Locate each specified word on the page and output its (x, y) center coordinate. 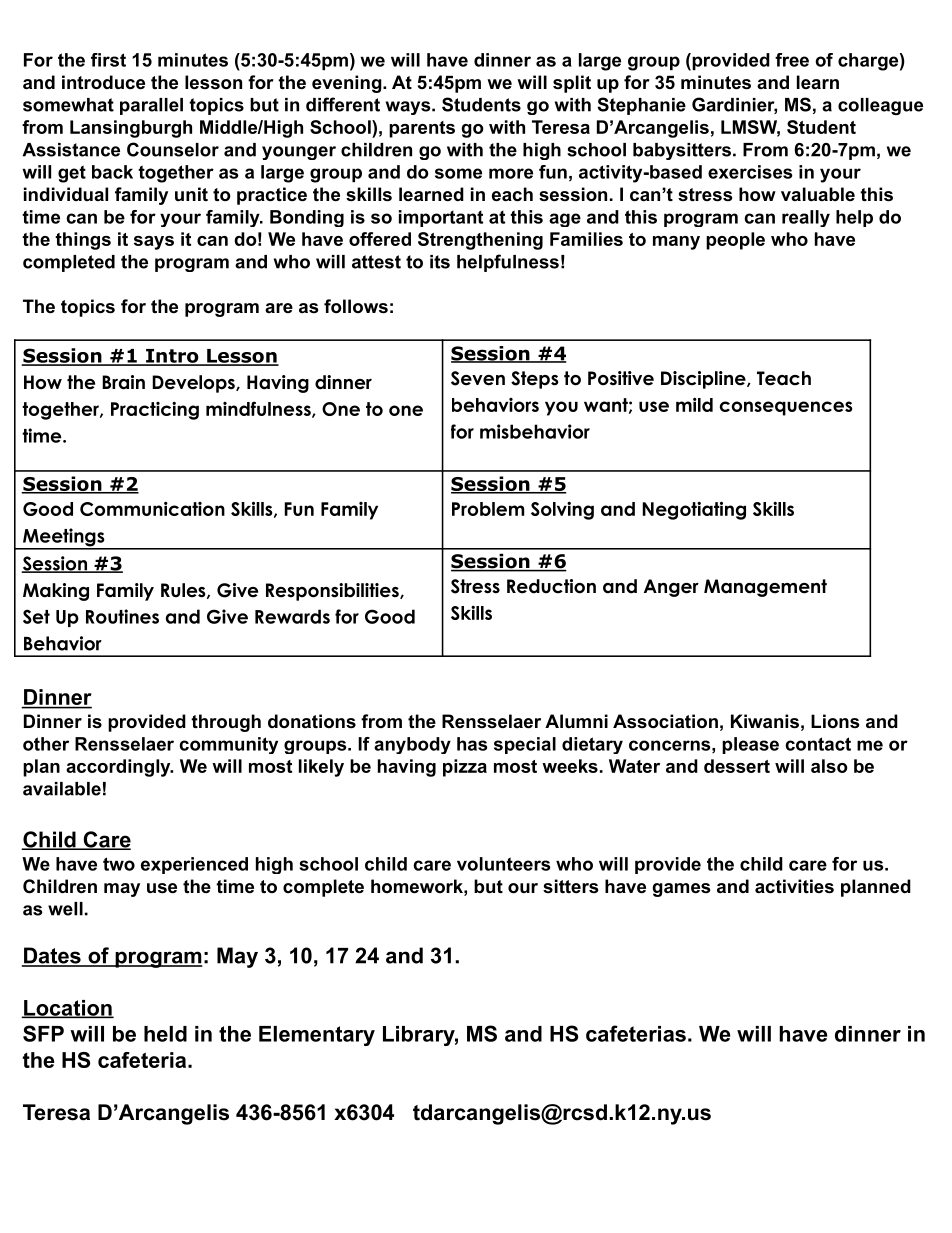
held (165, 1034)
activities (794, 886)
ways (408, 108)
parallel (151, 106)
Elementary (317, 1036)
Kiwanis (765, 721)
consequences (786, 408)
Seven (478, 378)
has (472, 744)
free (792, 60)
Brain (123, 382)
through (226, 723)
